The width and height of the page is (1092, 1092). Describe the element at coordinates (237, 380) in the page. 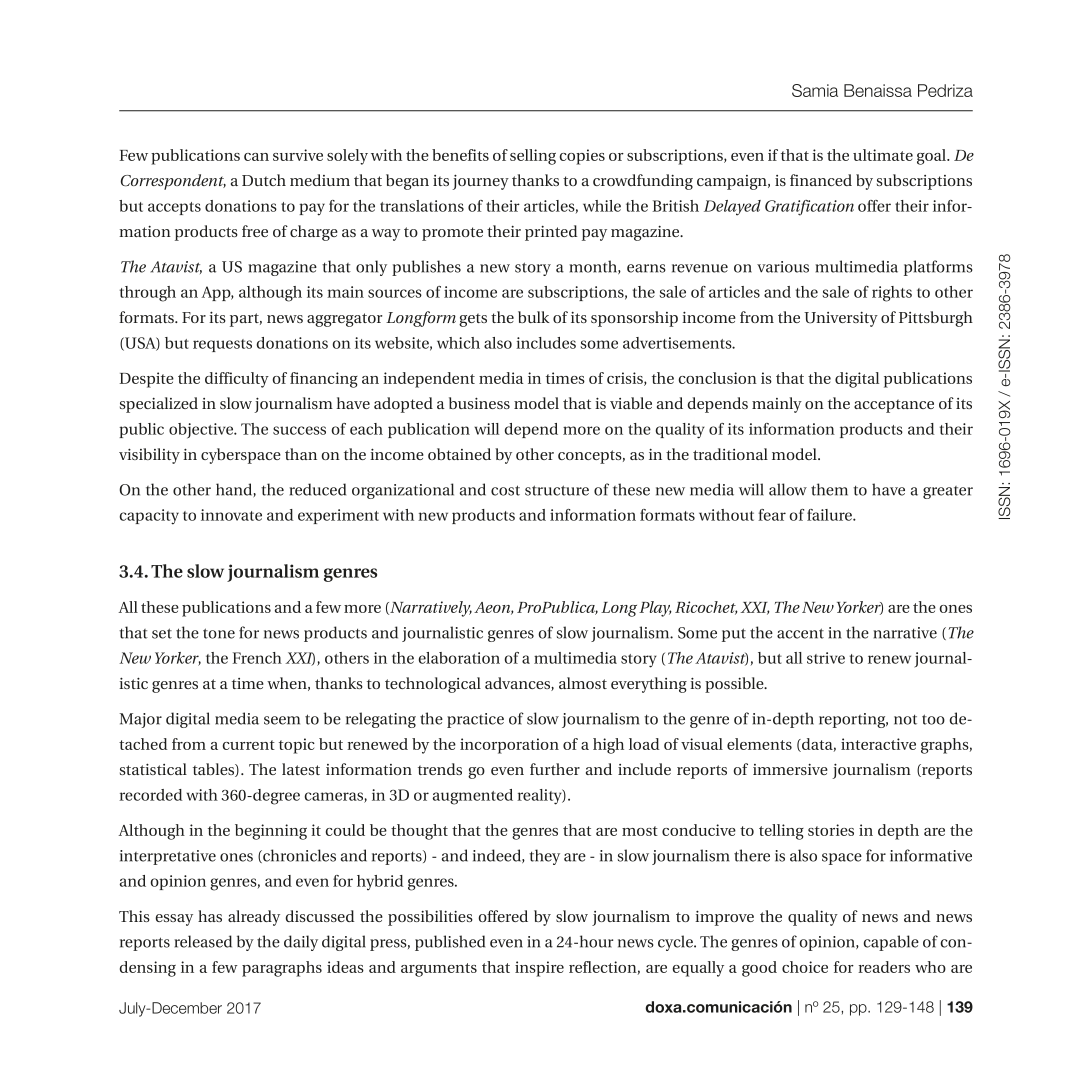

I see `difficulty` at that location.
